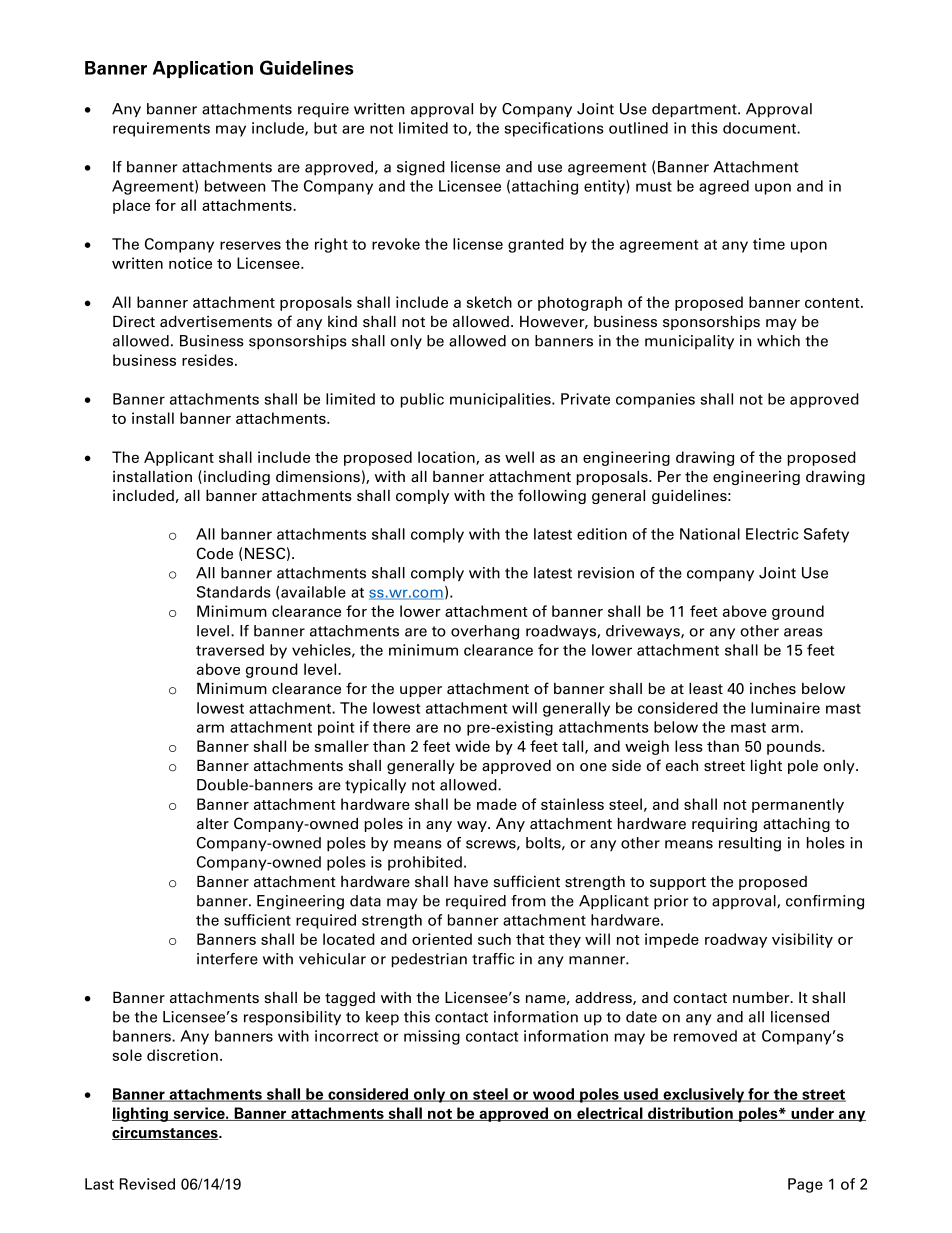 Image resolution: width=952 pixels, height=1233 pixels. I want to click on National, so click(710, 534).
